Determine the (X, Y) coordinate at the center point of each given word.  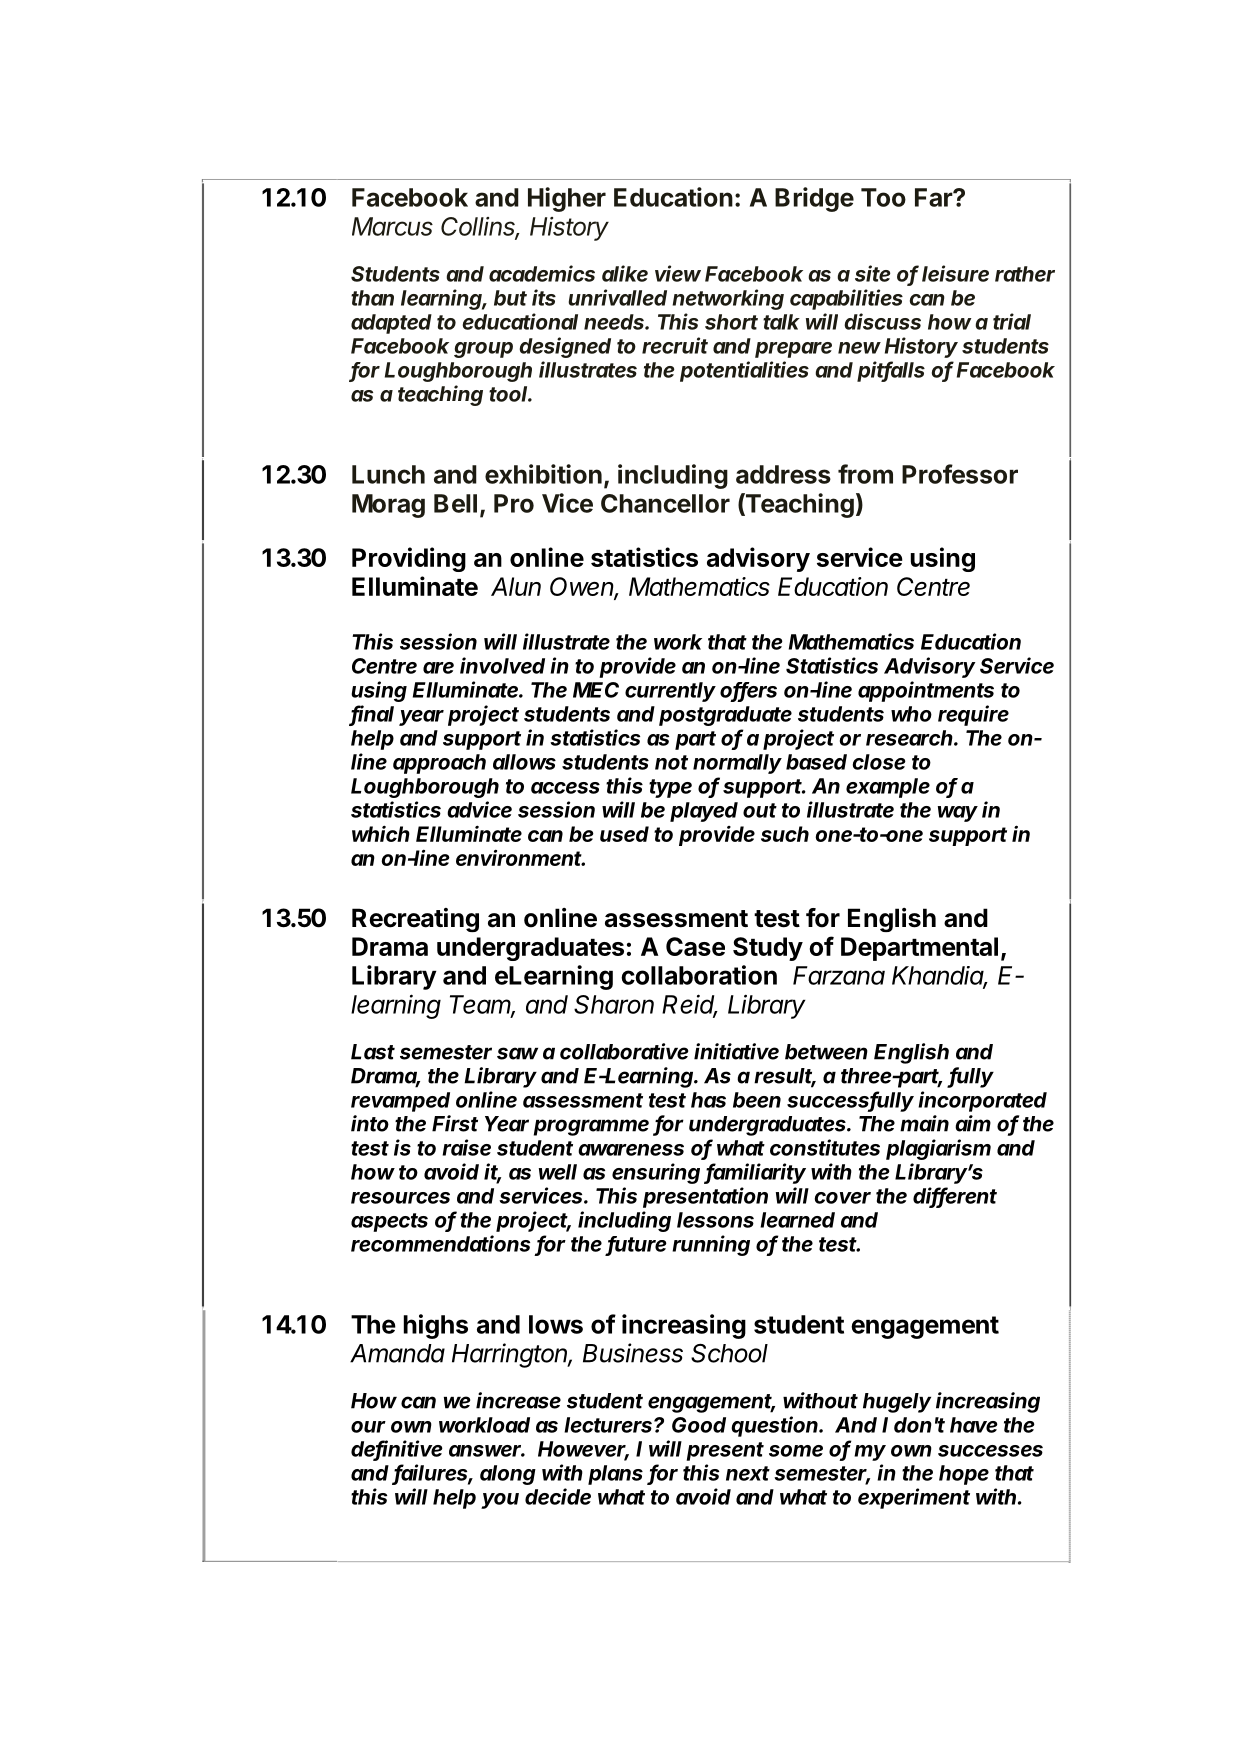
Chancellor (665, 503)
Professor (960, 474)
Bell (455, 503)
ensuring (656, 1173)
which (381, 833)
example (888, 788)
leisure (955, 273)
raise (466, 1147)
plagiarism (938, 1149)
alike (625, 273)
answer (487, 1451)
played (704, 812)
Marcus (392, 226)
